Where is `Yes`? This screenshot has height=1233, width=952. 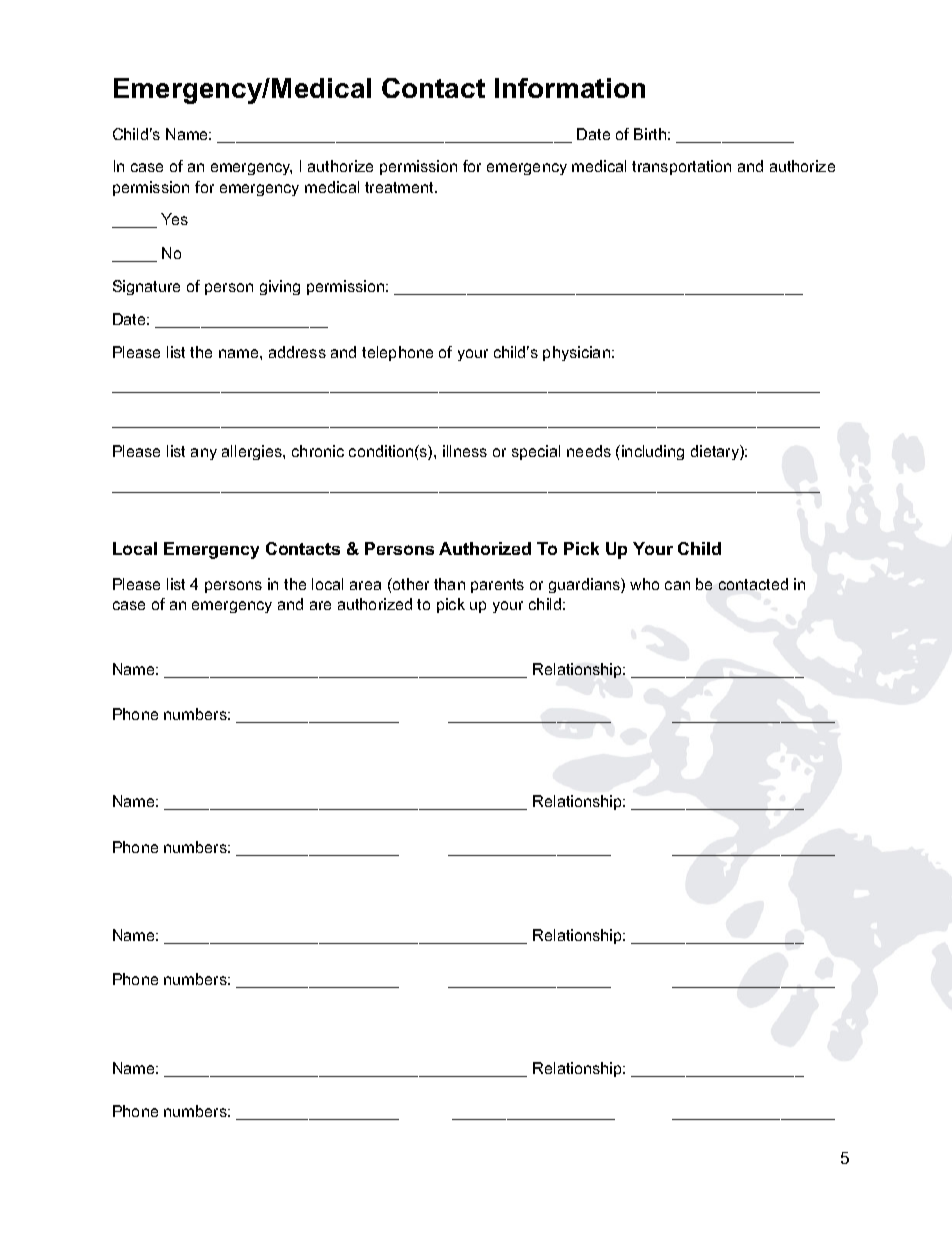
Yes is located at coordinates (174, 219).
